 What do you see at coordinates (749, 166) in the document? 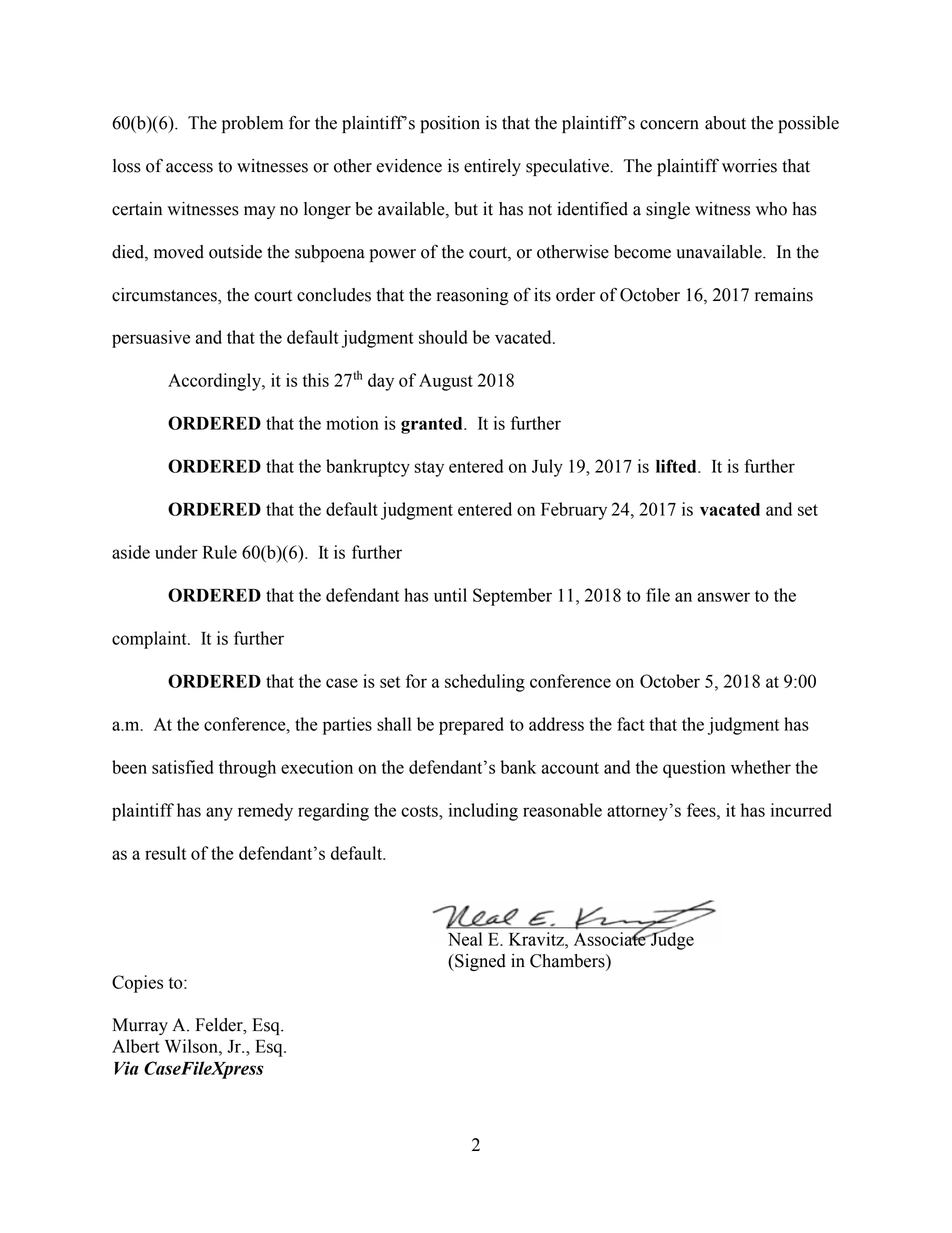
I see `worries` at bounding box center [749, 166].
